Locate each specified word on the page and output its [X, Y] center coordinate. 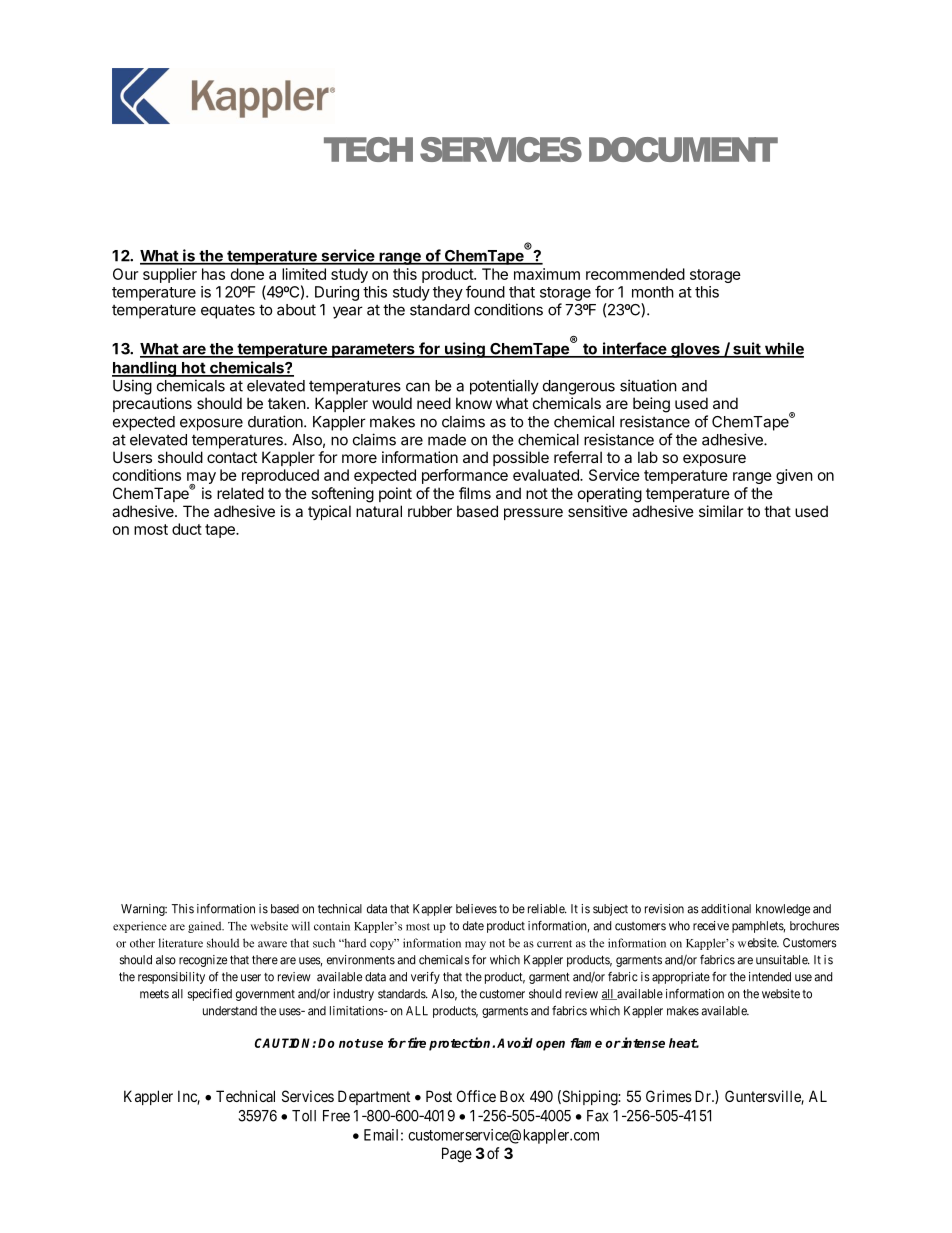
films [475, 493]
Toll [304, 1116]
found [485, 291]
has [213, 274]
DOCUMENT [683, 149]
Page [457, 1155]
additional [726, 909]
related [240, 493]
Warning [144, 910]
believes [476, 909]
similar [721, 511]
